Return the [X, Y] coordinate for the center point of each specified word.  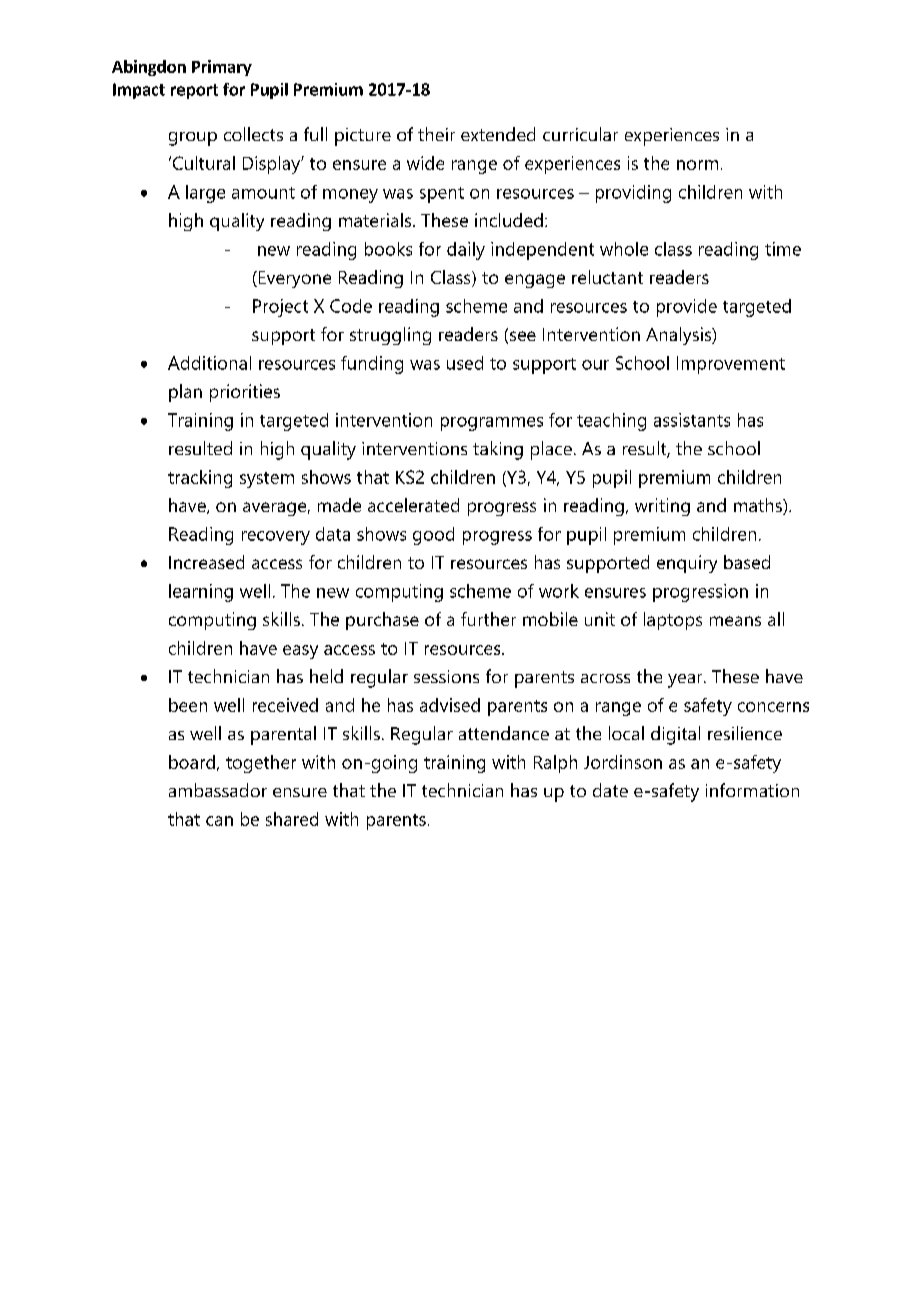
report [194, 91]
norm [697, 165]
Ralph [555, 764]
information [752, 790]
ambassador [218, 790]
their [436, 134]
